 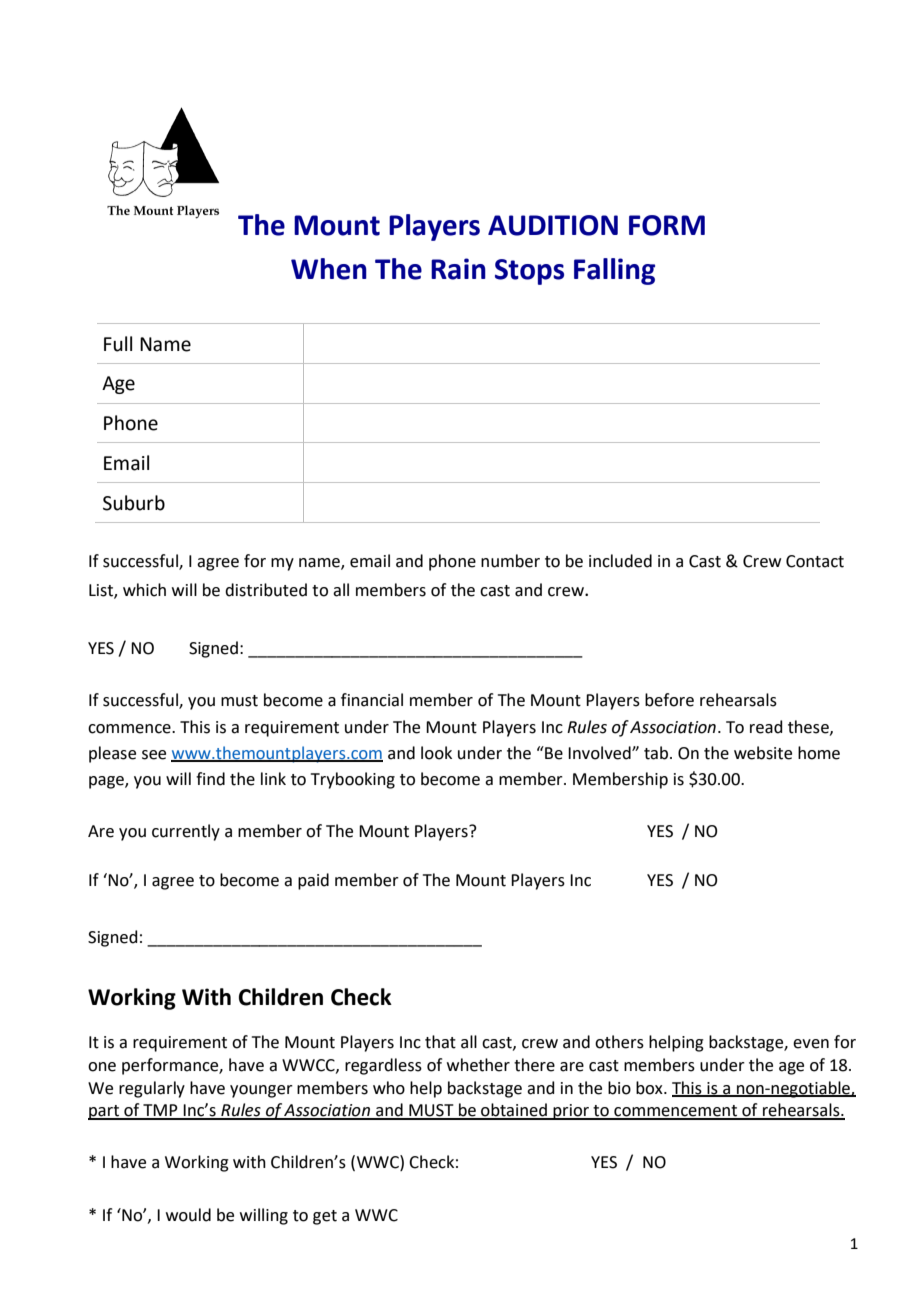 What do you see at coordinates (510, 561) in the page?
I see `number` at bounding box center [510, 561].
